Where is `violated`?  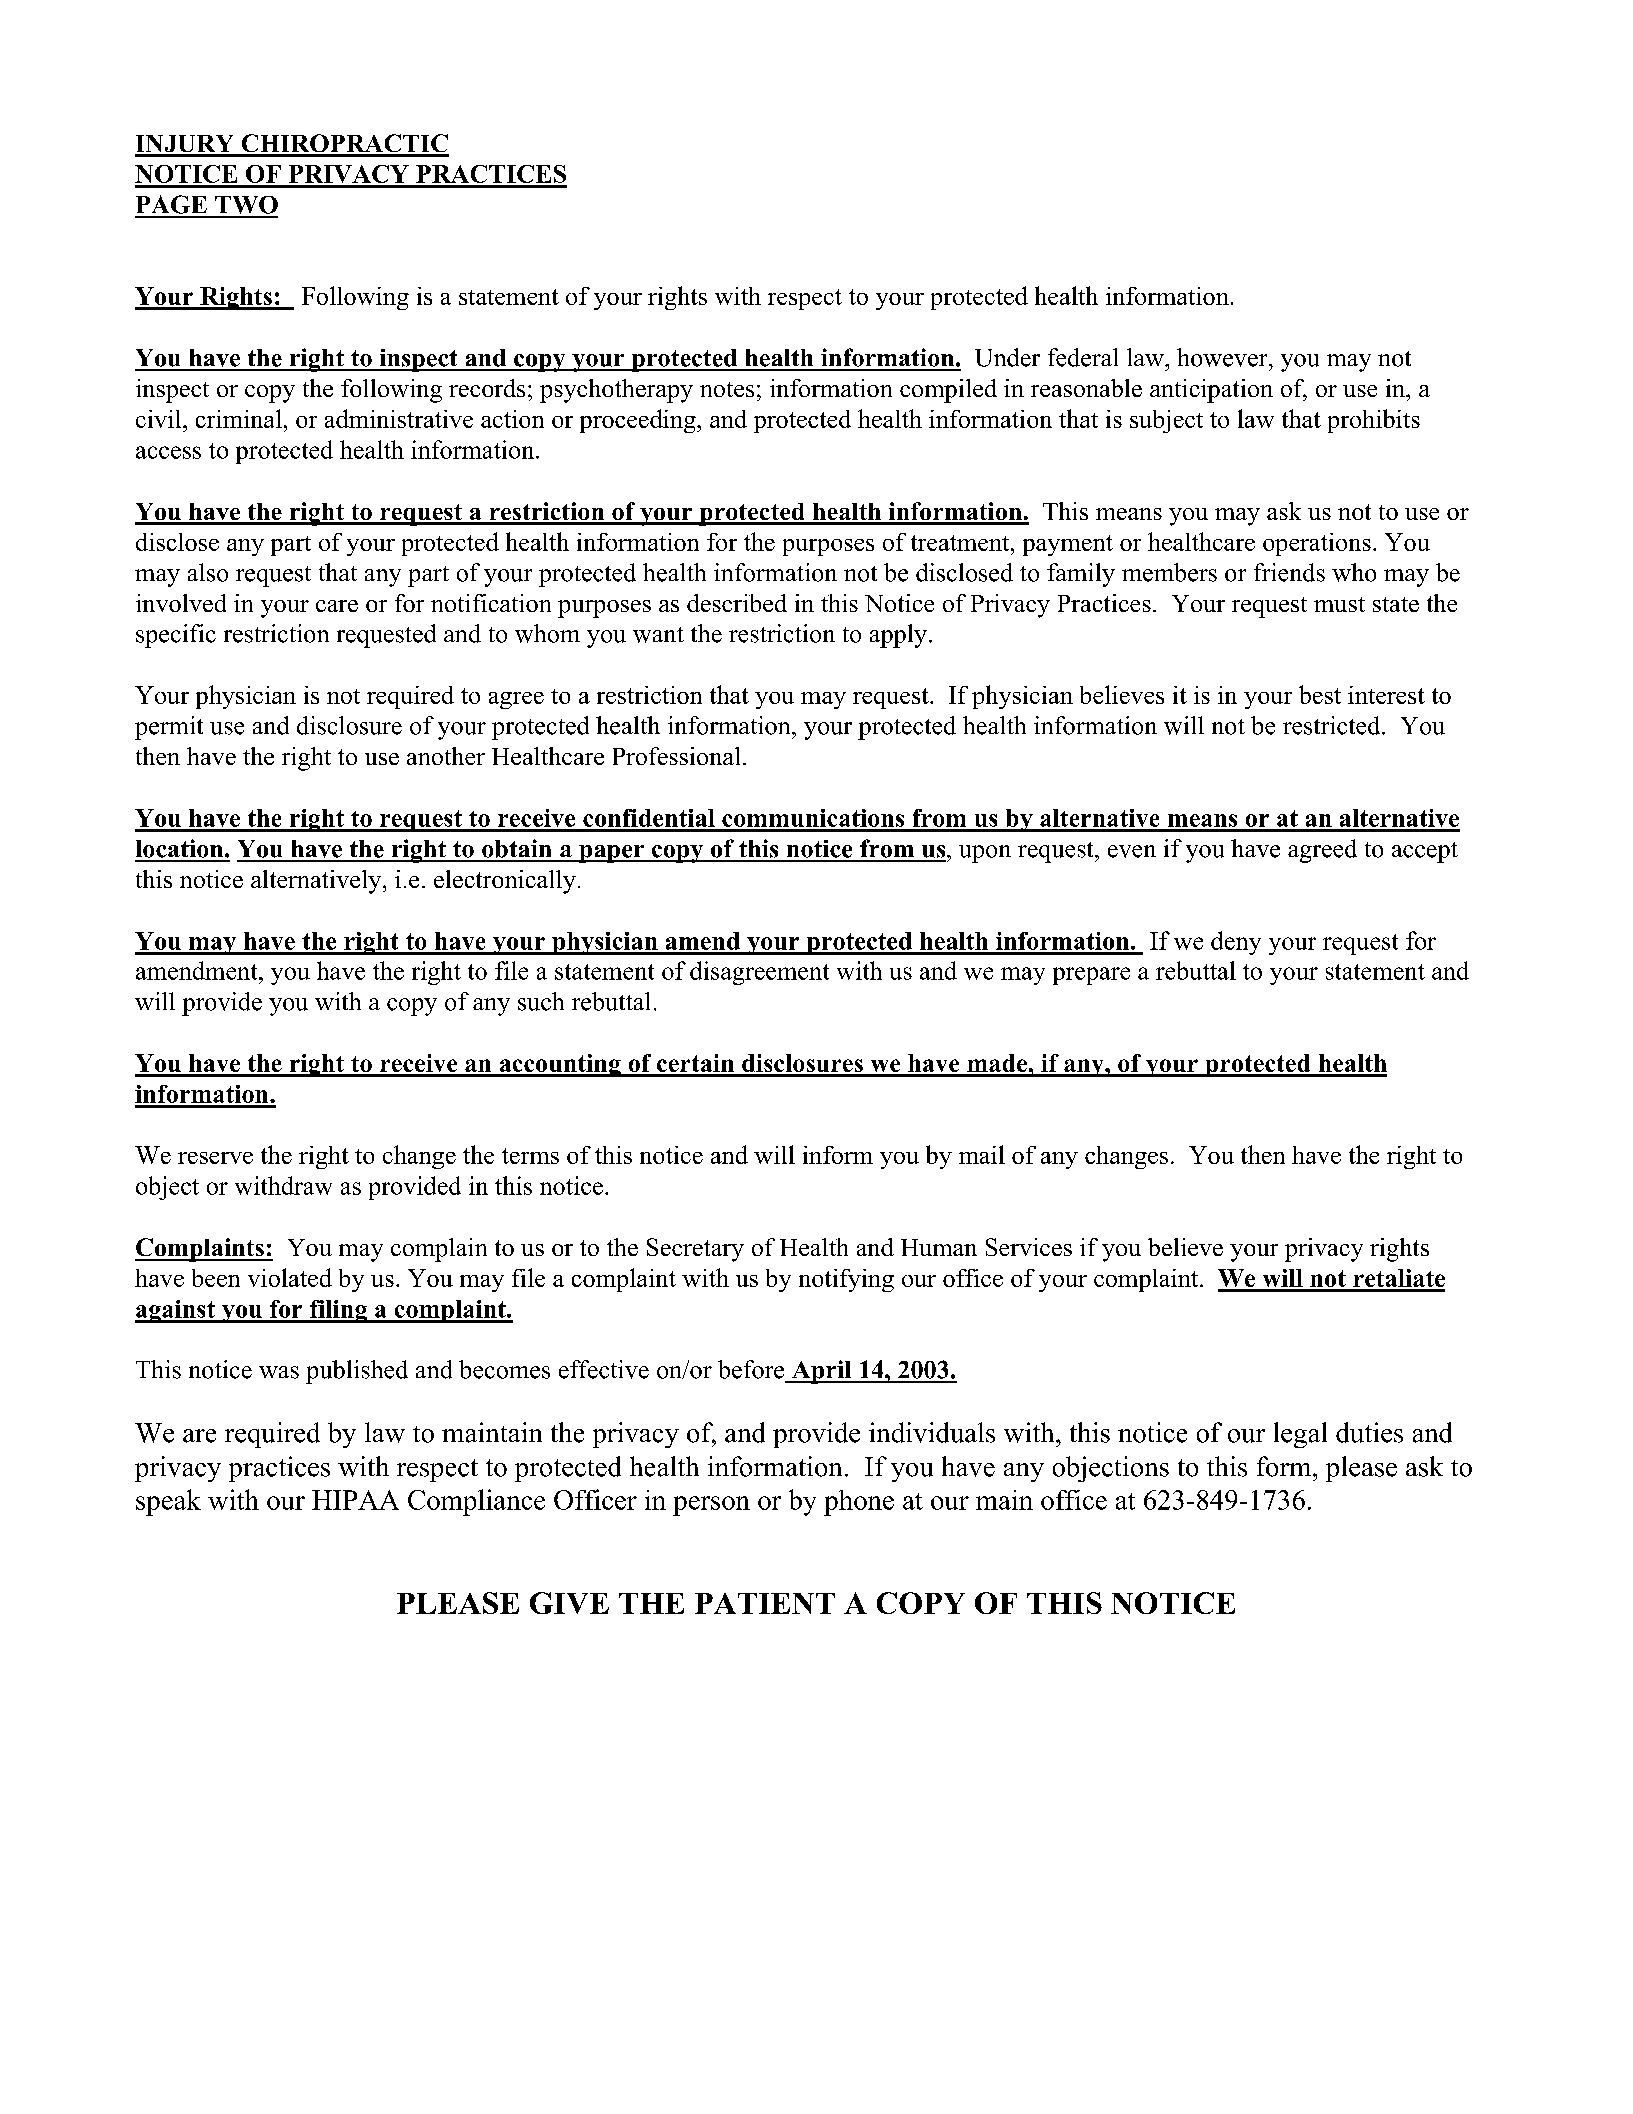 violated is located at coordinates (290, 1277).
